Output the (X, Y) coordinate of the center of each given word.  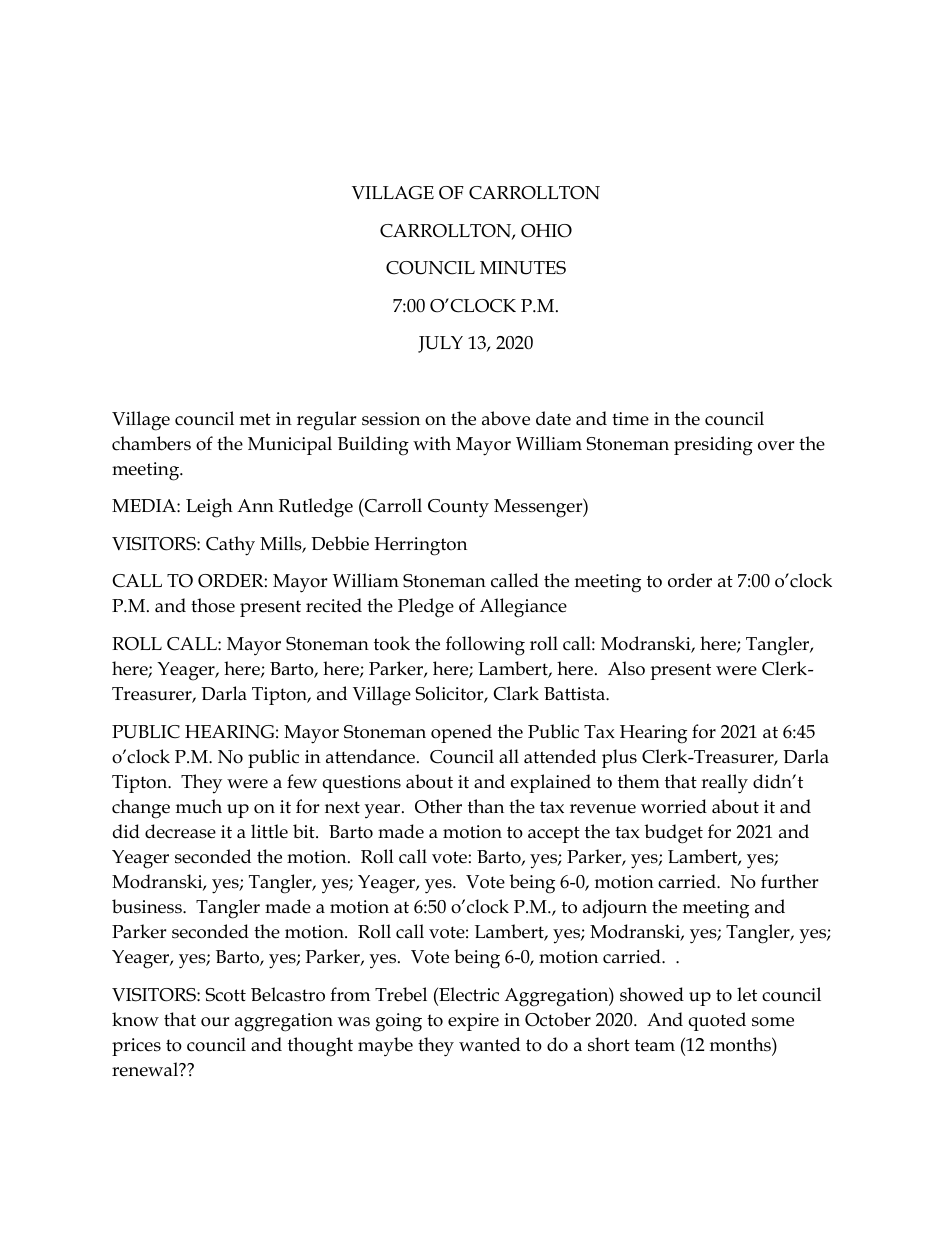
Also (626, 668)
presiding (713, 446)
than (486, 806)
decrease (180, 831)
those (213, 605)
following (485, 646)
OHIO (546, 231)
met (255, 419)
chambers (151, 443)
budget (673, 834)
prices (136, 1047)
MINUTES (523, 268)
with (432, 443)
